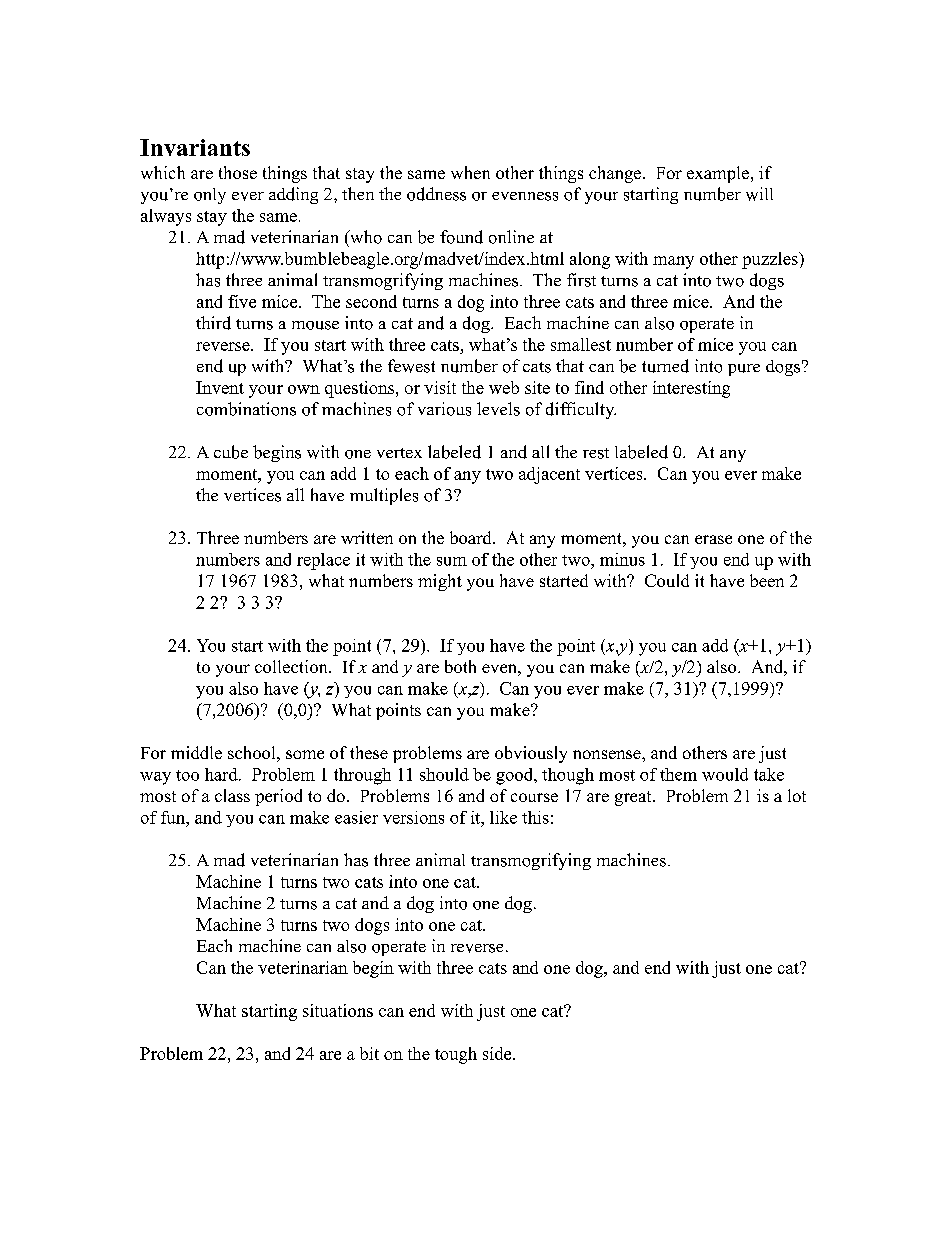 This document has height=1233, width=952. I want to click on side, so click(498, 1053).
